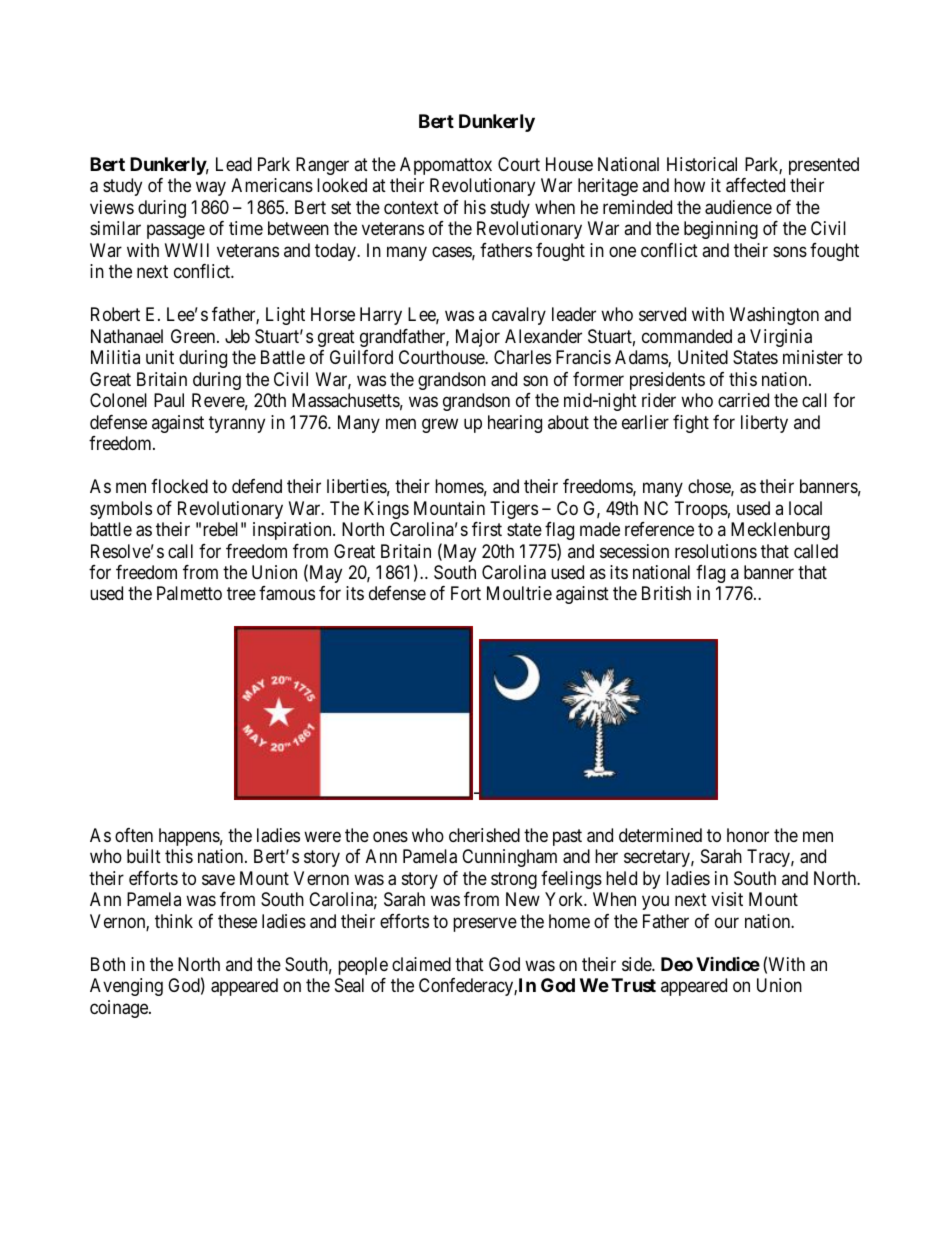  I want to click on Deo, so click(677, 964).
